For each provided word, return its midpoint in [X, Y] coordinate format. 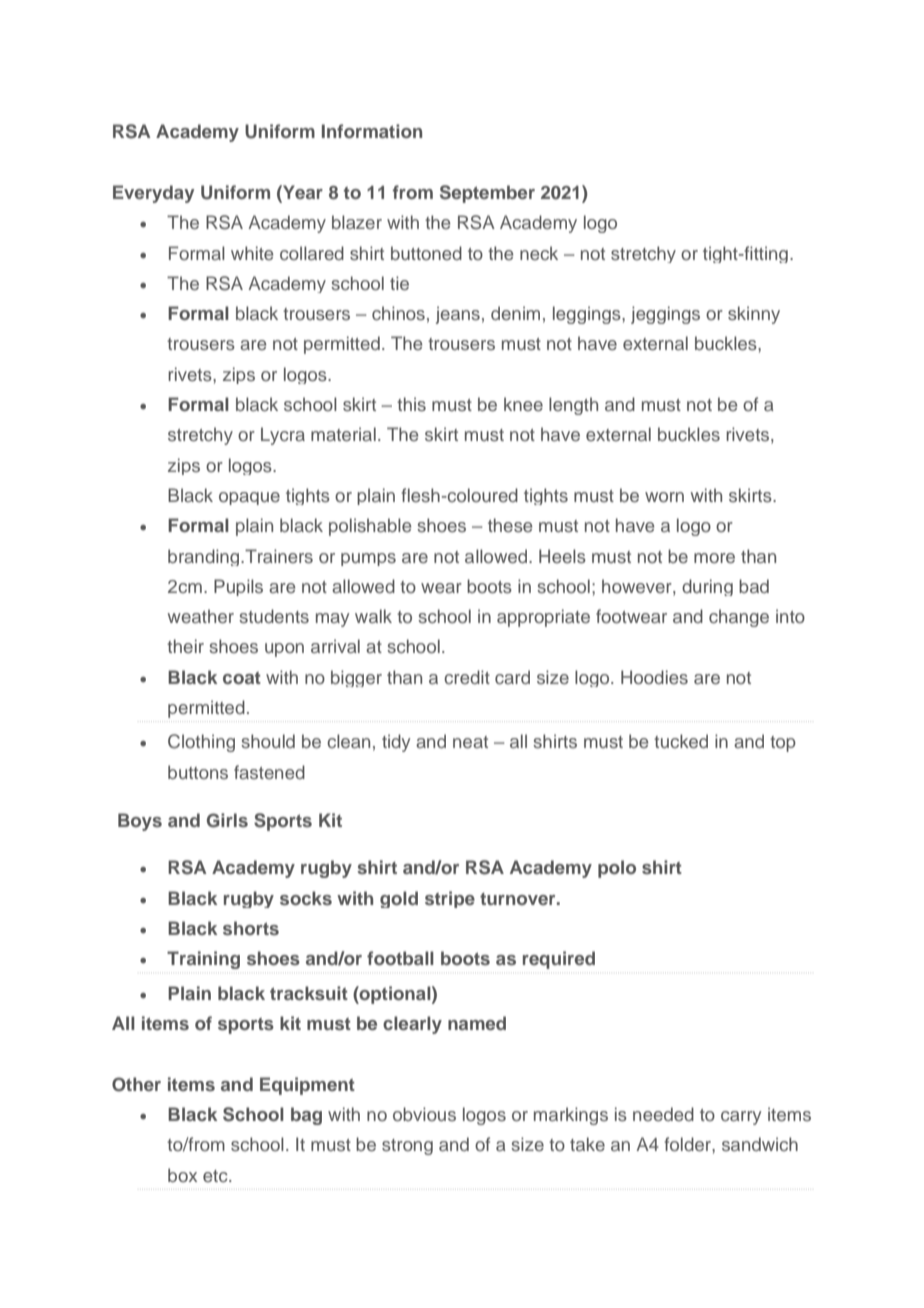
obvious [424, 1114]
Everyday [153, 194]
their [185, 646]
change [739, 618]
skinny [754, 315]
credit [467, 677]
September [487, 194]
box [182, 1175]
